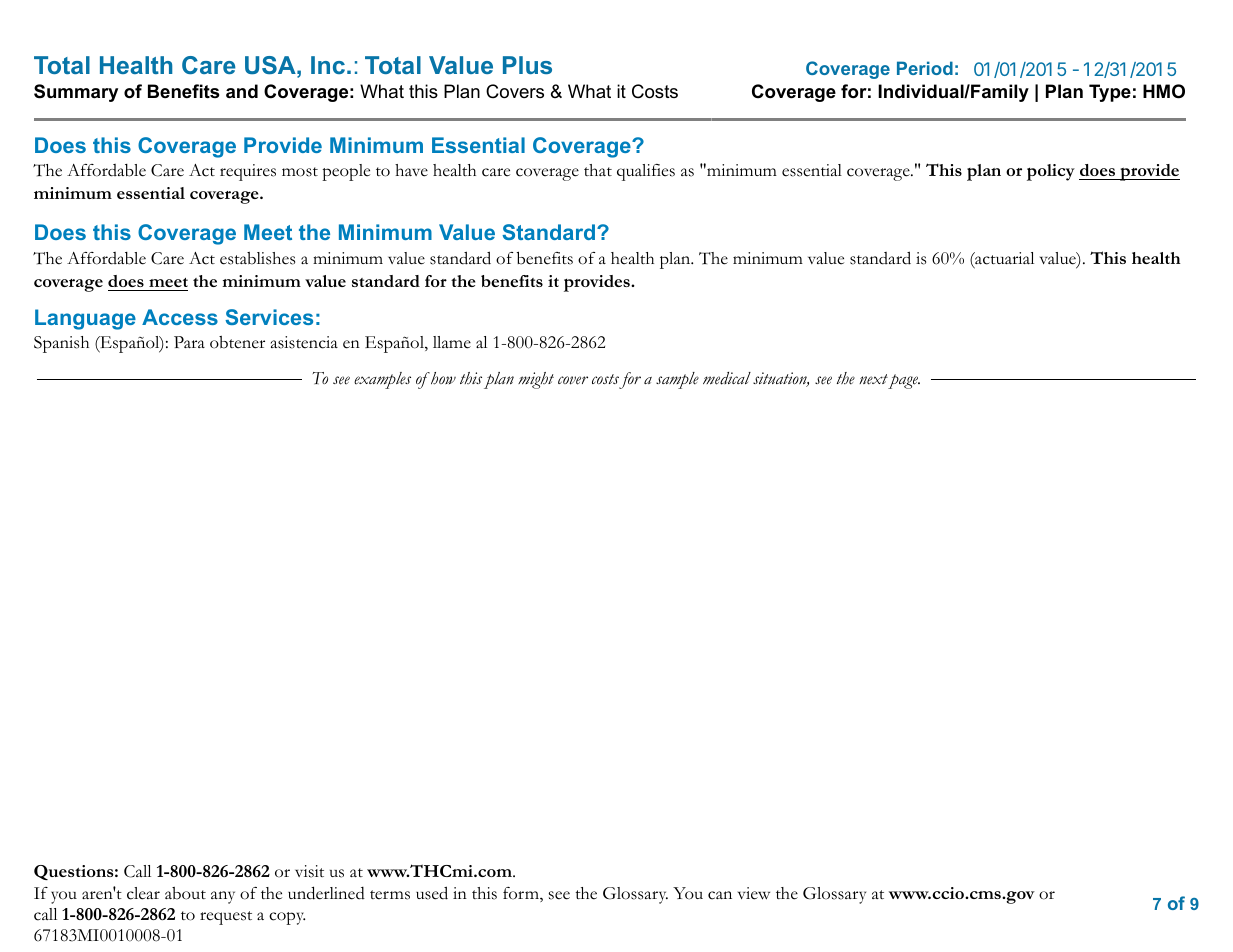 This page has width=1233, height=952. Describe the element at coordinates (677, 380) in the page. I see `sample` at that location.
